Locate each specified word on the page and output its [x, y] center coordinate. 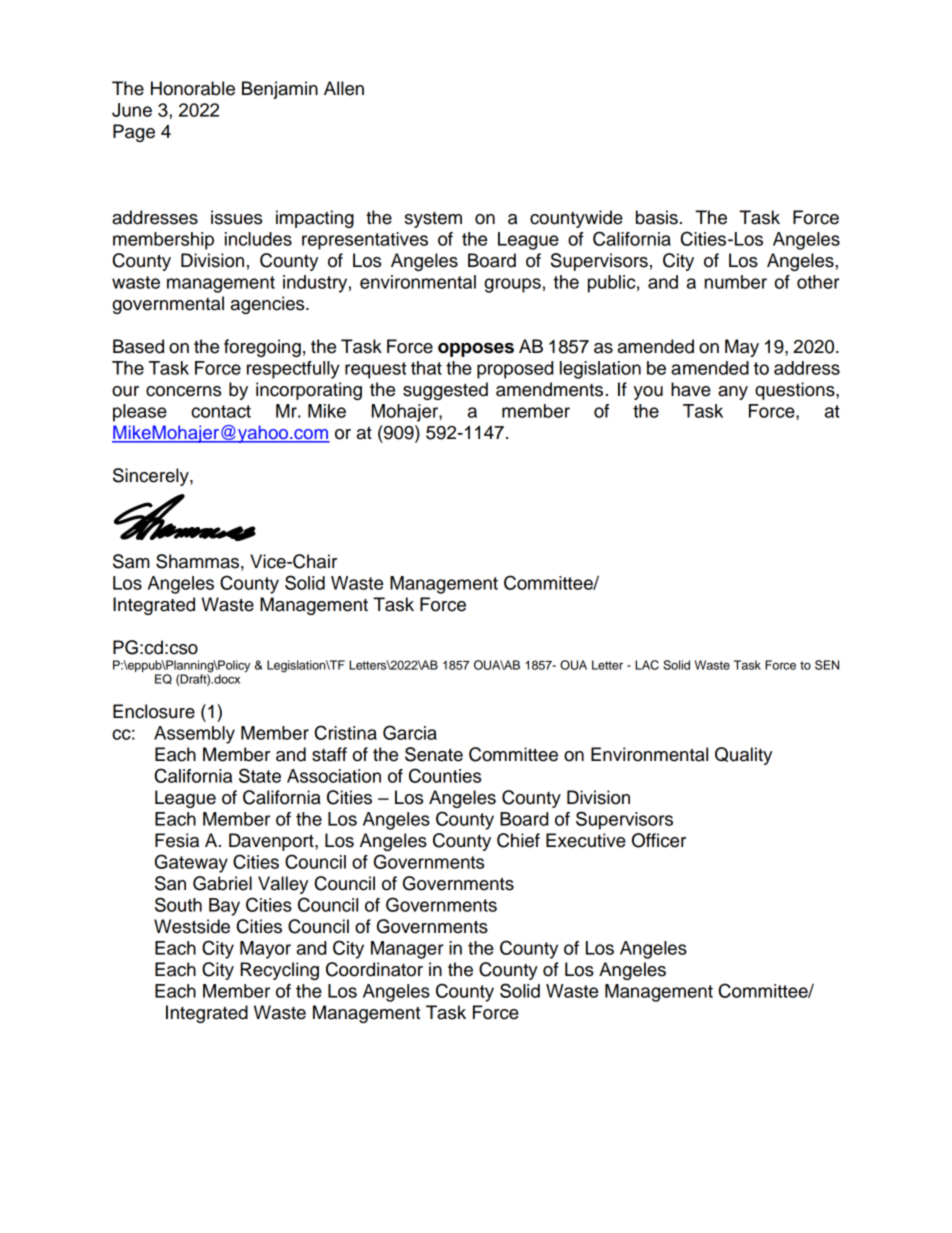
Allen [344, 88]
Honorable [193, 88]
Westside [192, 926]
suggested [445, 391]
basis [657, 217]
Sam [131, 561]
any [733, 393]
